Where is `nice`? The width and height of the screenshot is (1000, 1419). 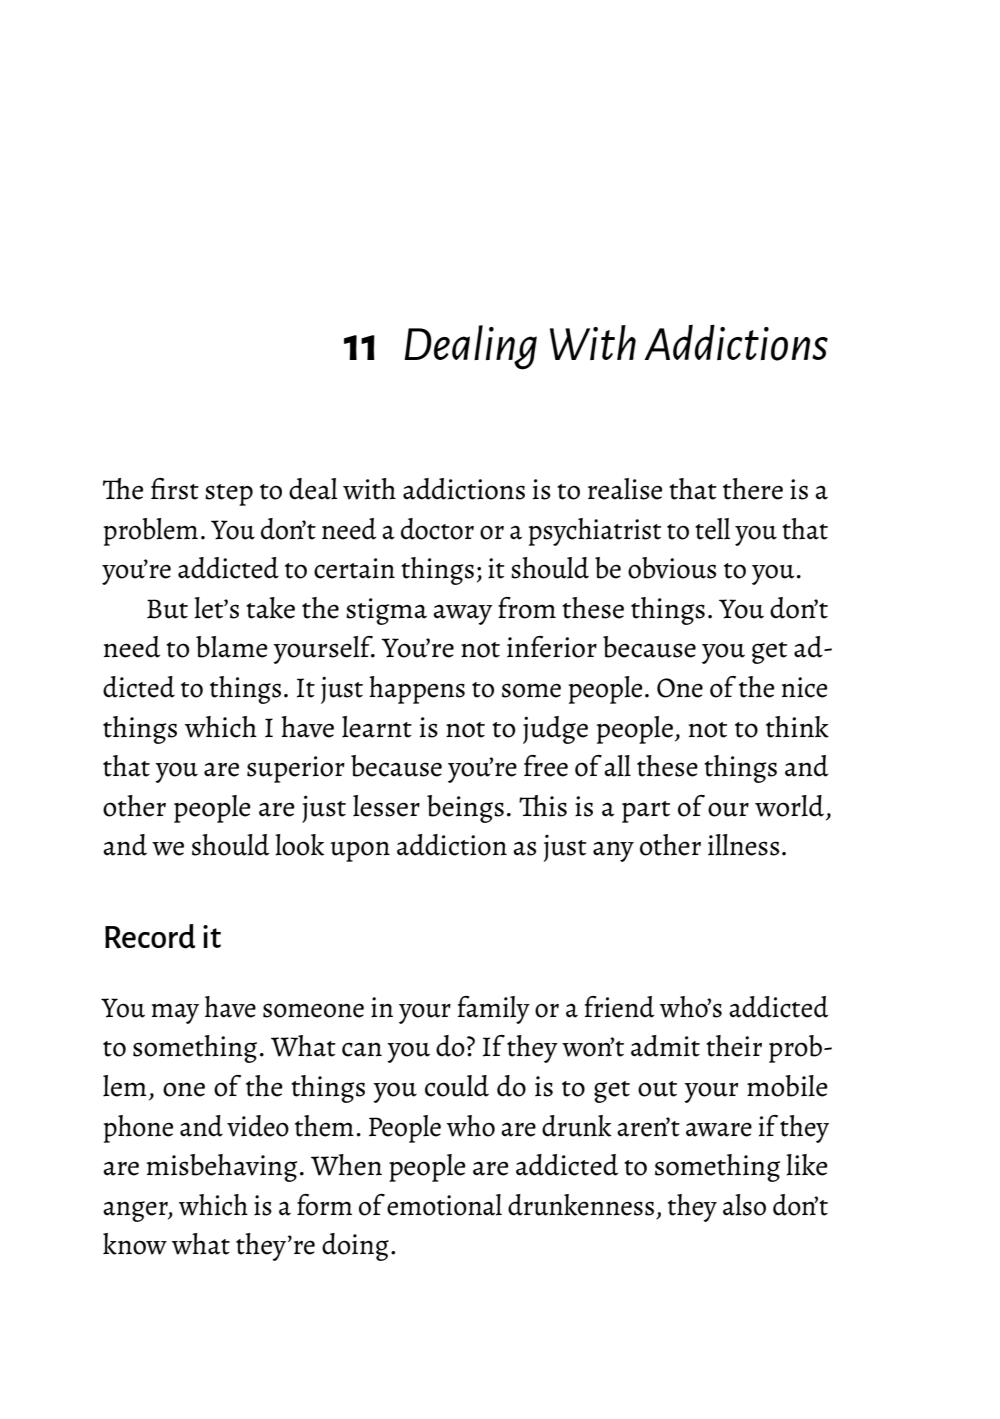
nice is located at coordinates (804, 687).
